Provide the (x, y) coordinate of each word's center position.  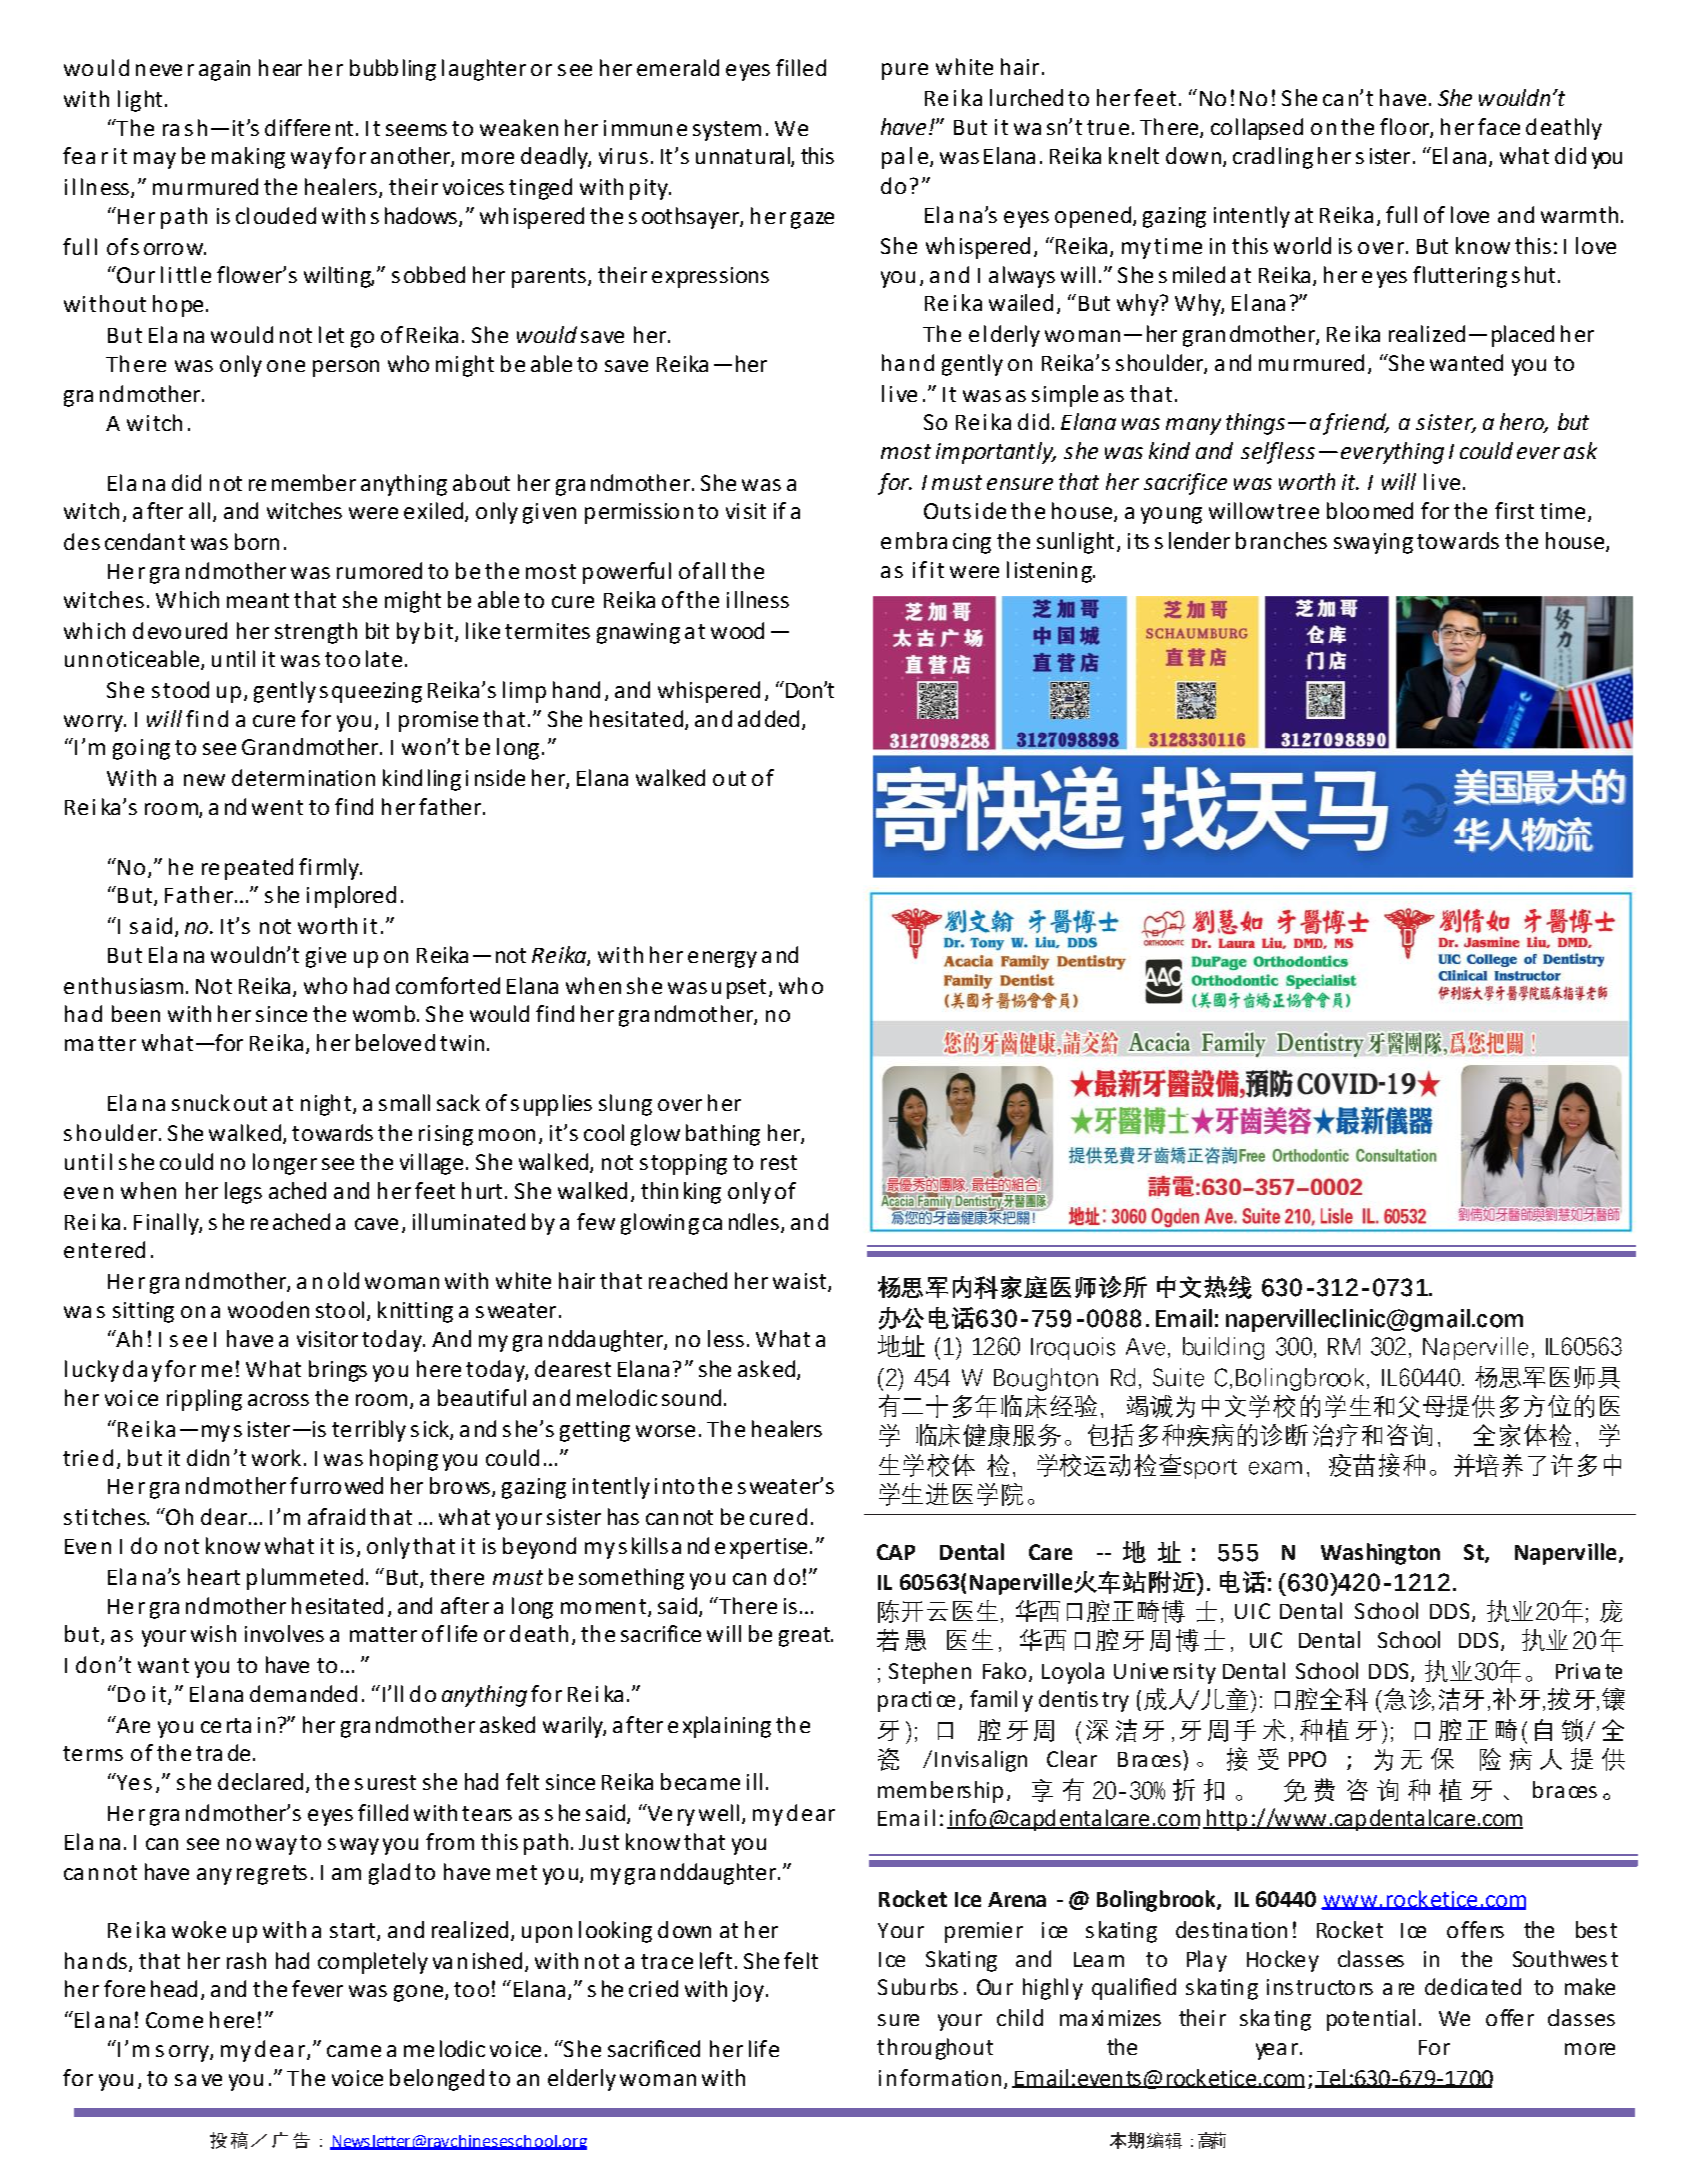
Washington (1380, 1554)
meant (258, 600)
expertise (761, 1548)
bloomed (1370, 510)
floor (1405, 127)
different (309, 127)
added (768, 718)
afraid (336, 1516)
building (1223, 1348)
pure (905, 71)
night (326, 1105)
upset (739, 989)
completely (373, 1963)
